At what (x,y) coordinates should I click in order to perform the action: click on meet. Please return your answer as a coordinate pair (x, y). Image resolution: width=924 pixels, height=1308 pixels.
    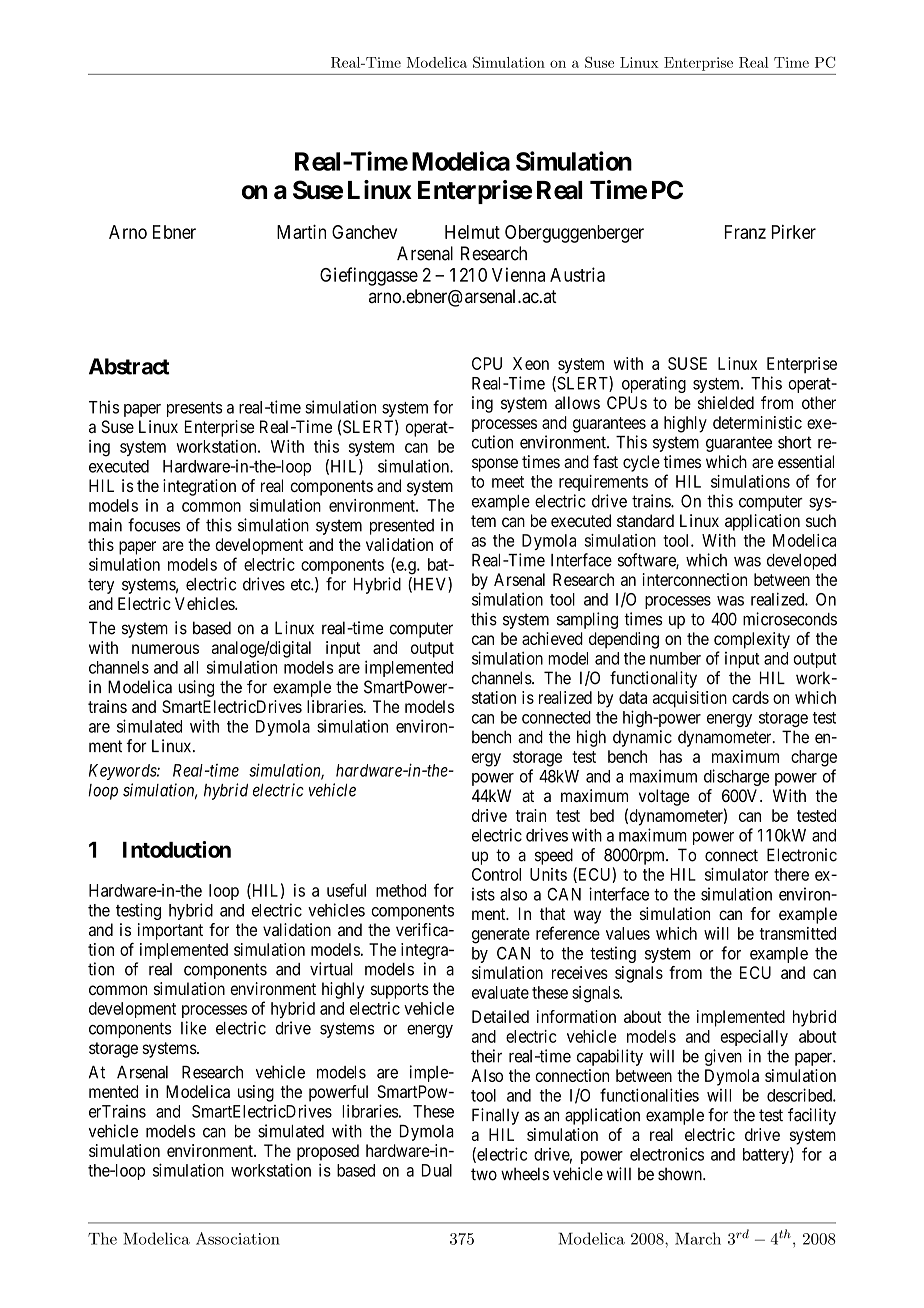
    Looking at the image, I should click on (508, 482).
